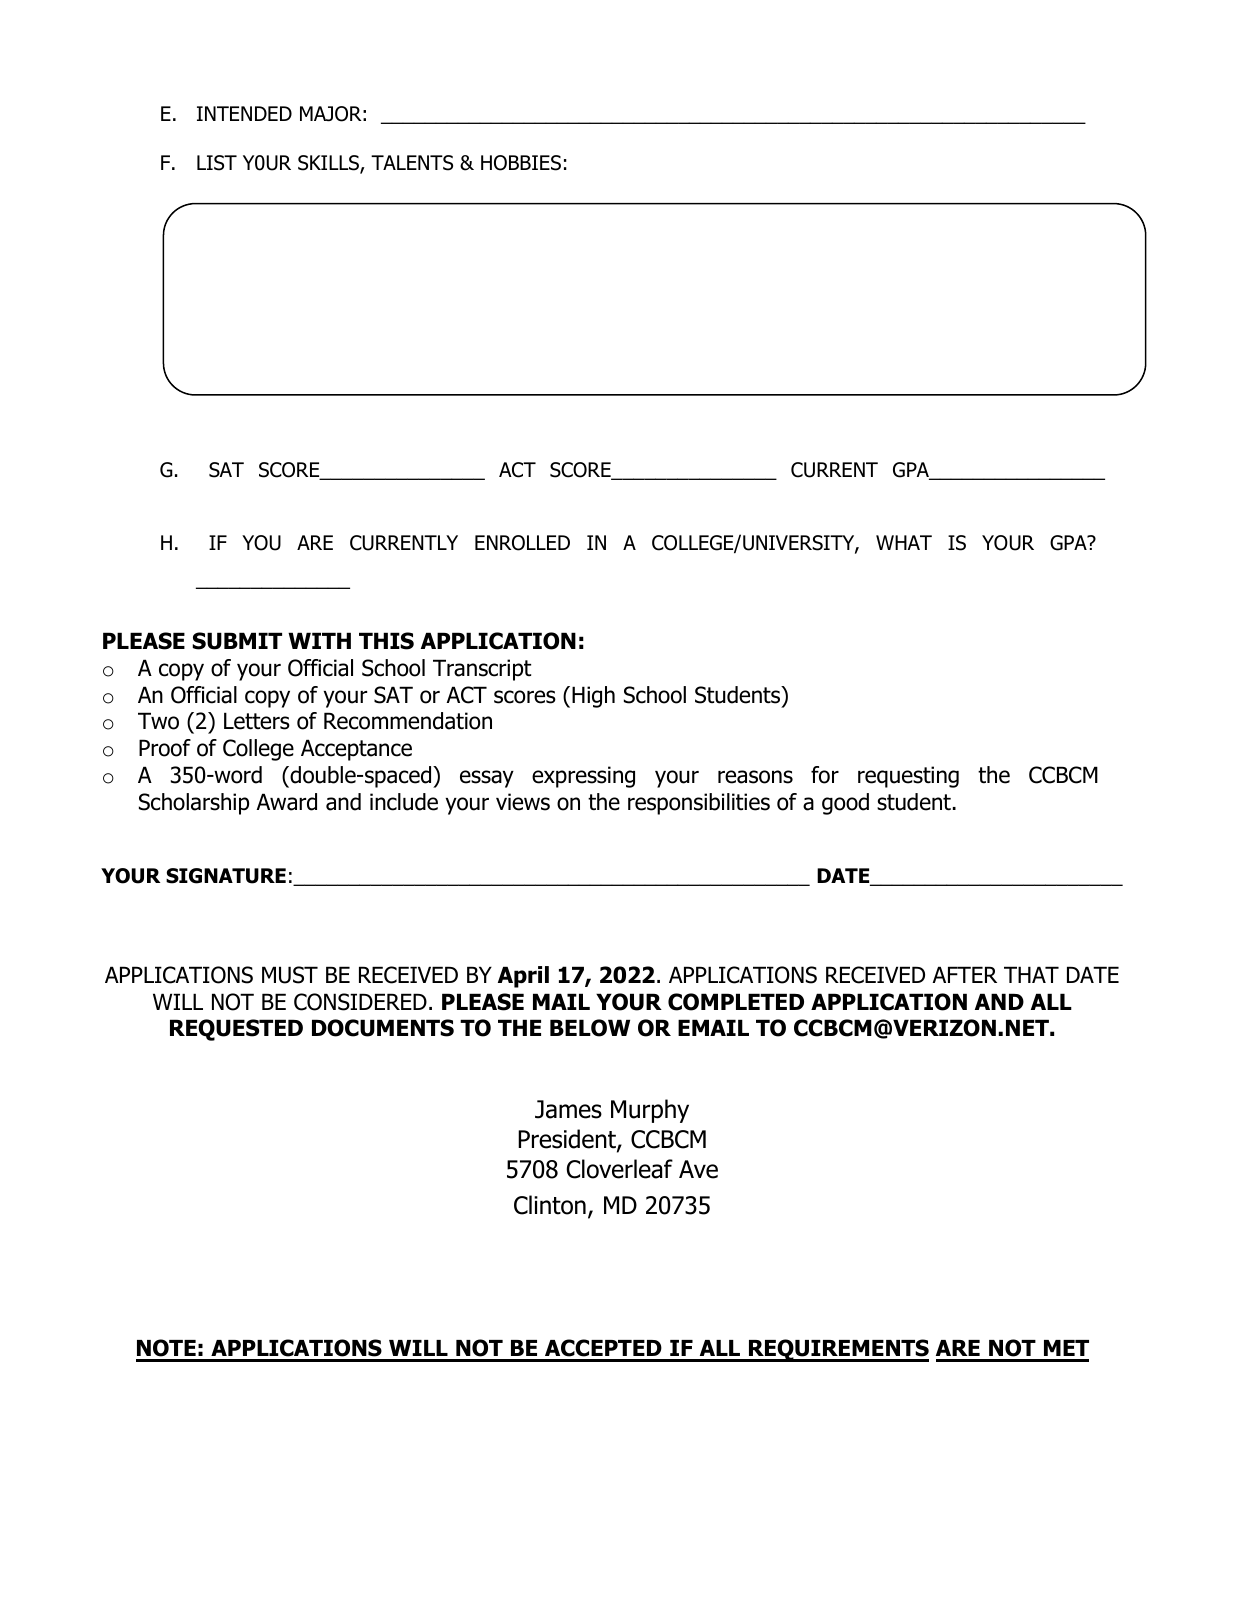  What do you see at coordinates (217, 163) in the page?
I see `LIST` at bounding box center [217, 163].
